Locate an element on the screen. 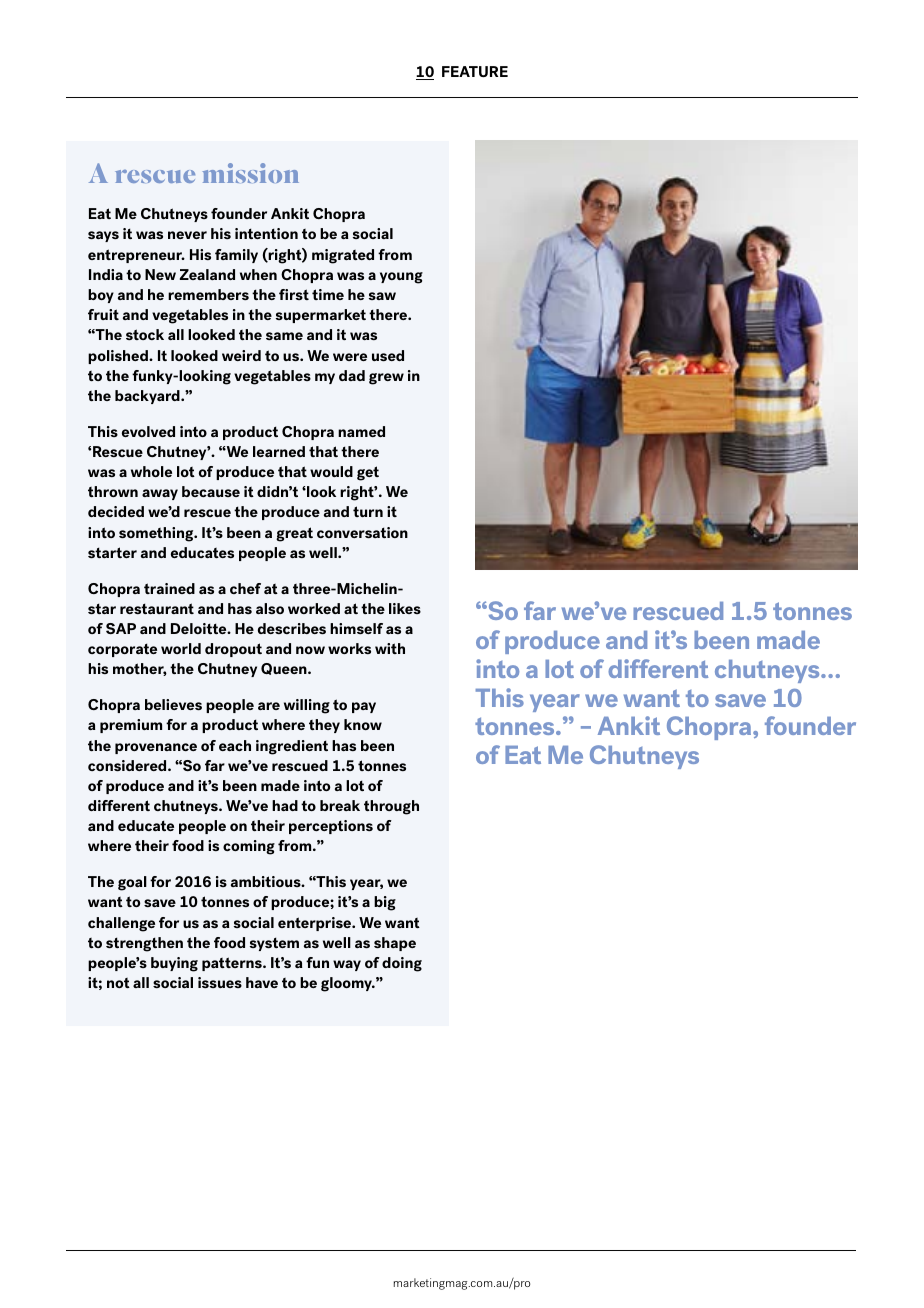 The height and width of the screenshot is (1308, 924). great is located at coordinates (294, 534).
